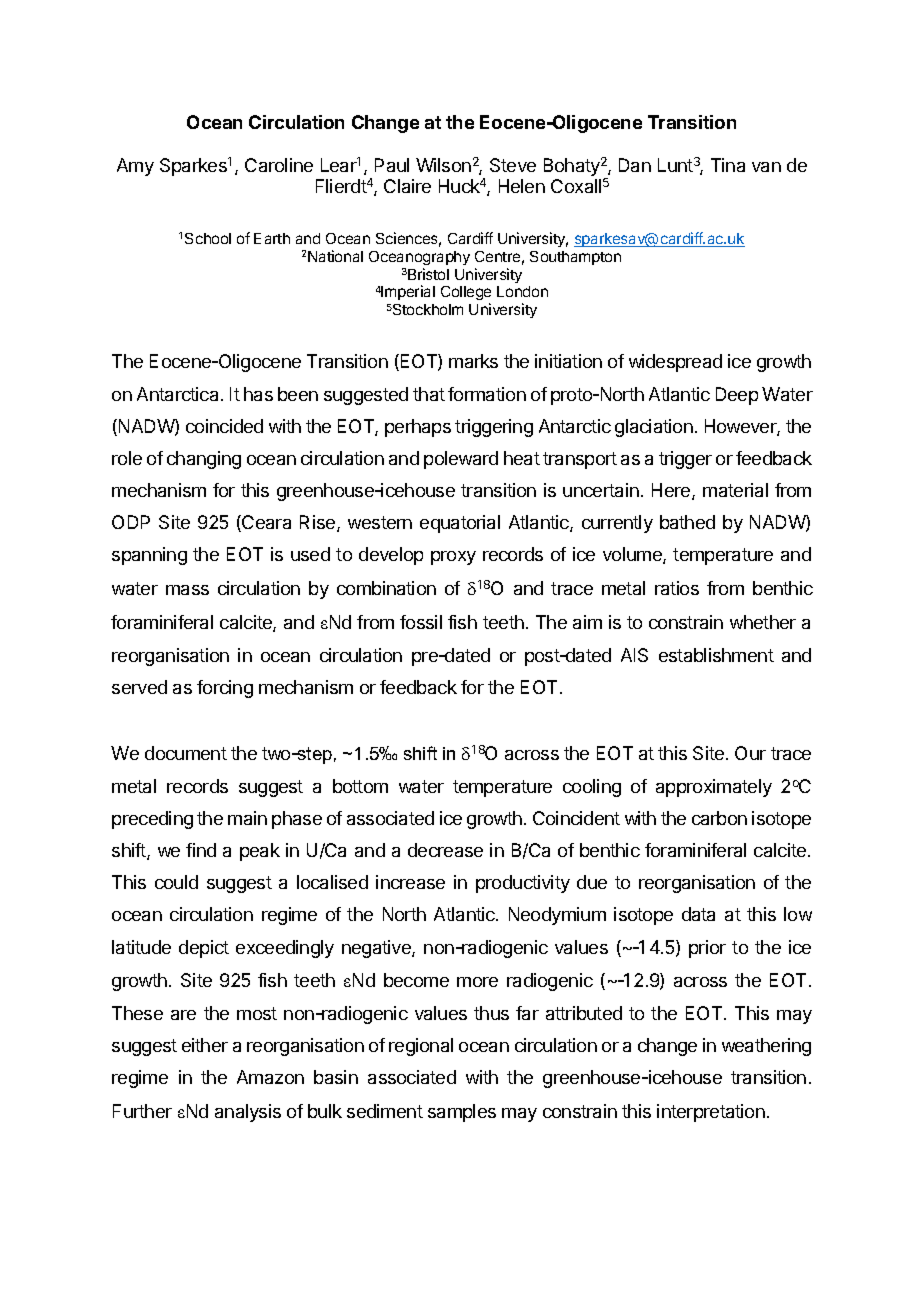 The width and height of the image is (924, 1308). Describe the element at coordinates (386, 588) in the image. I see `combination` at that location.
